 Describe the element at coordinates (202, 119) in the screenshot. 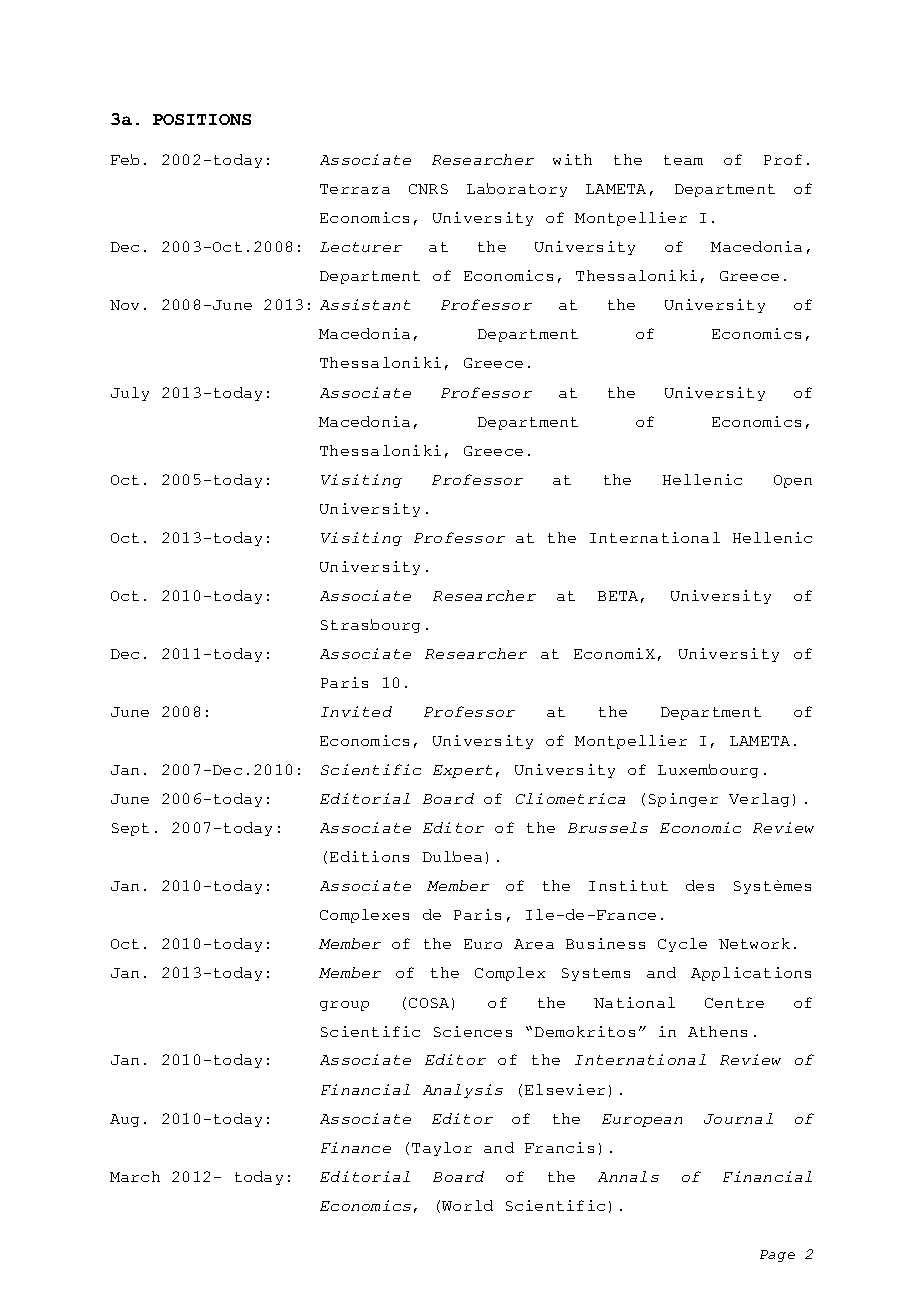

I see `POSITIONS` at that location.
